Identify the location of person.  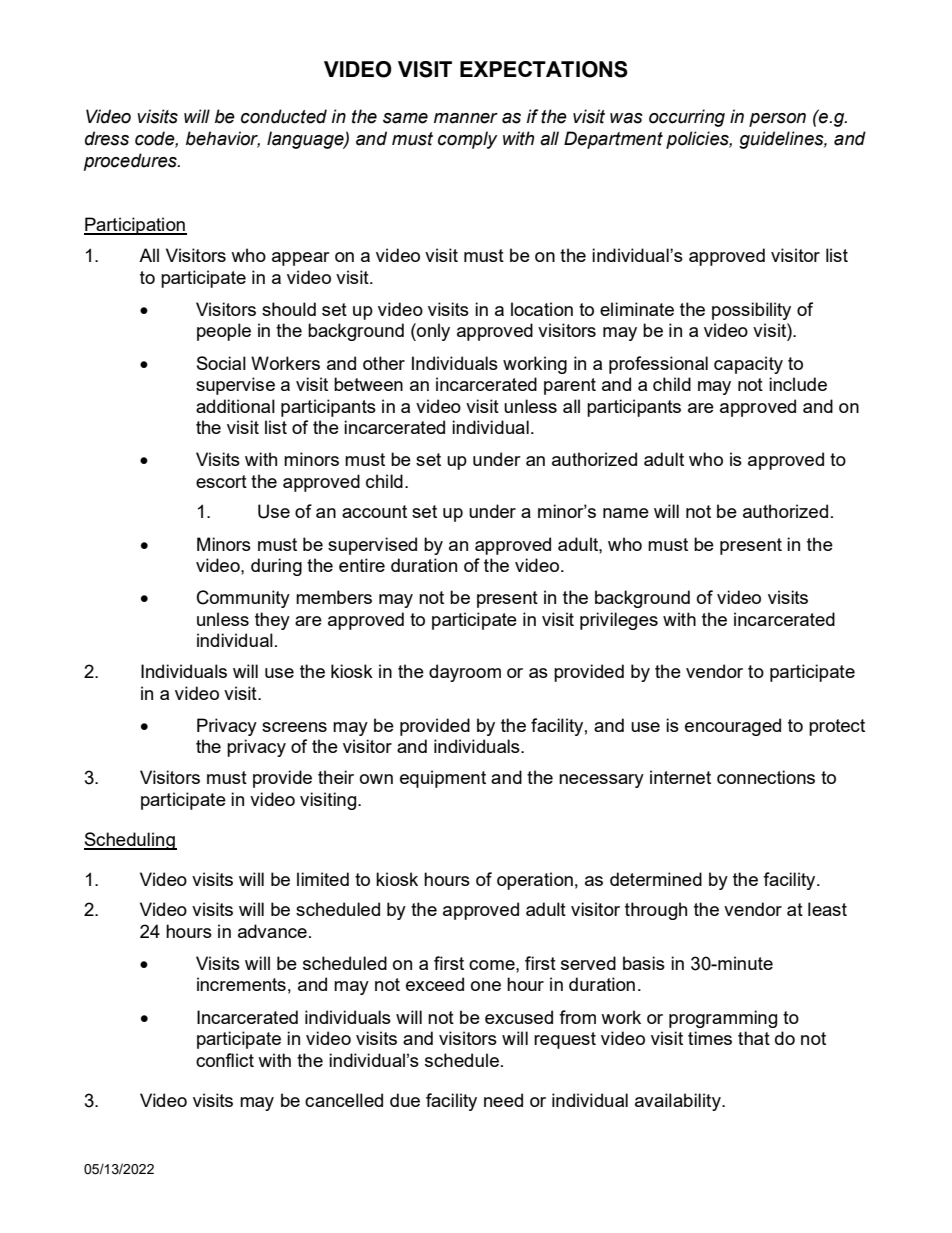
(777, 120).
